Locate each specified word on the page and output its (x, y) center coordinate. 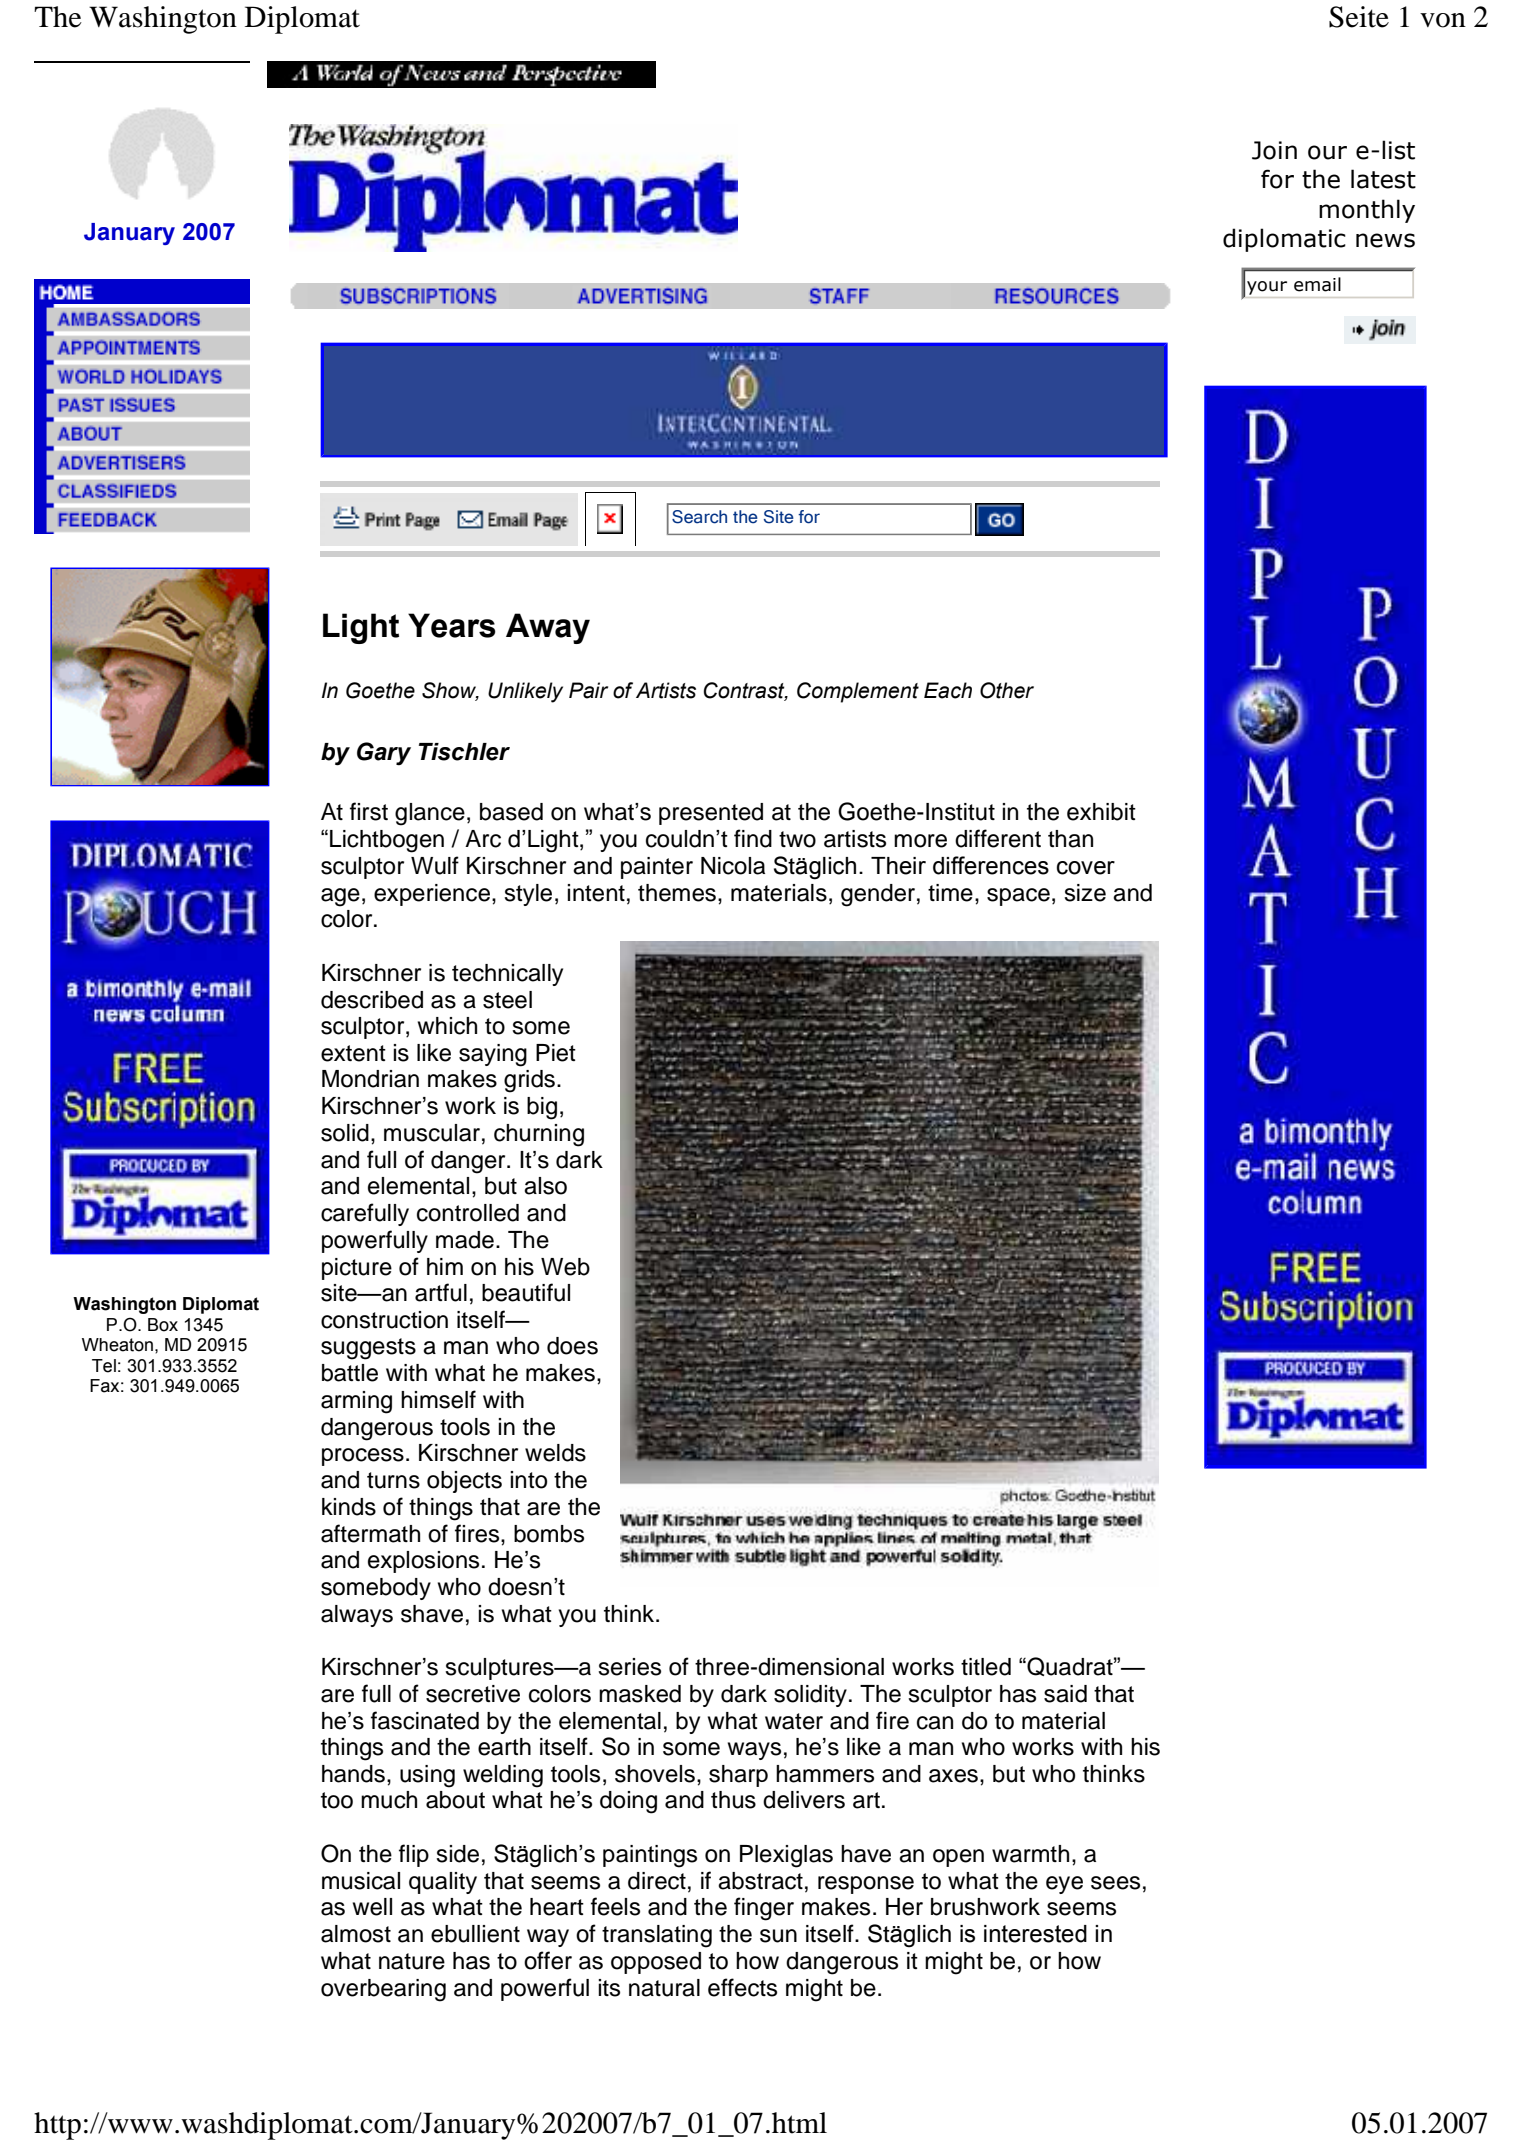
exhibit (1101, 812)
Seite (1359, 17)
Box (163, 1325)
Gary (384, 754)
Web (565, 1267)
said (1065, 1694)
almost (356, 1934)
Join (1274, 150)
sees (1115, 1883)
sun (778, 1936)
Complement (858, 692)
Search (699, 517)
